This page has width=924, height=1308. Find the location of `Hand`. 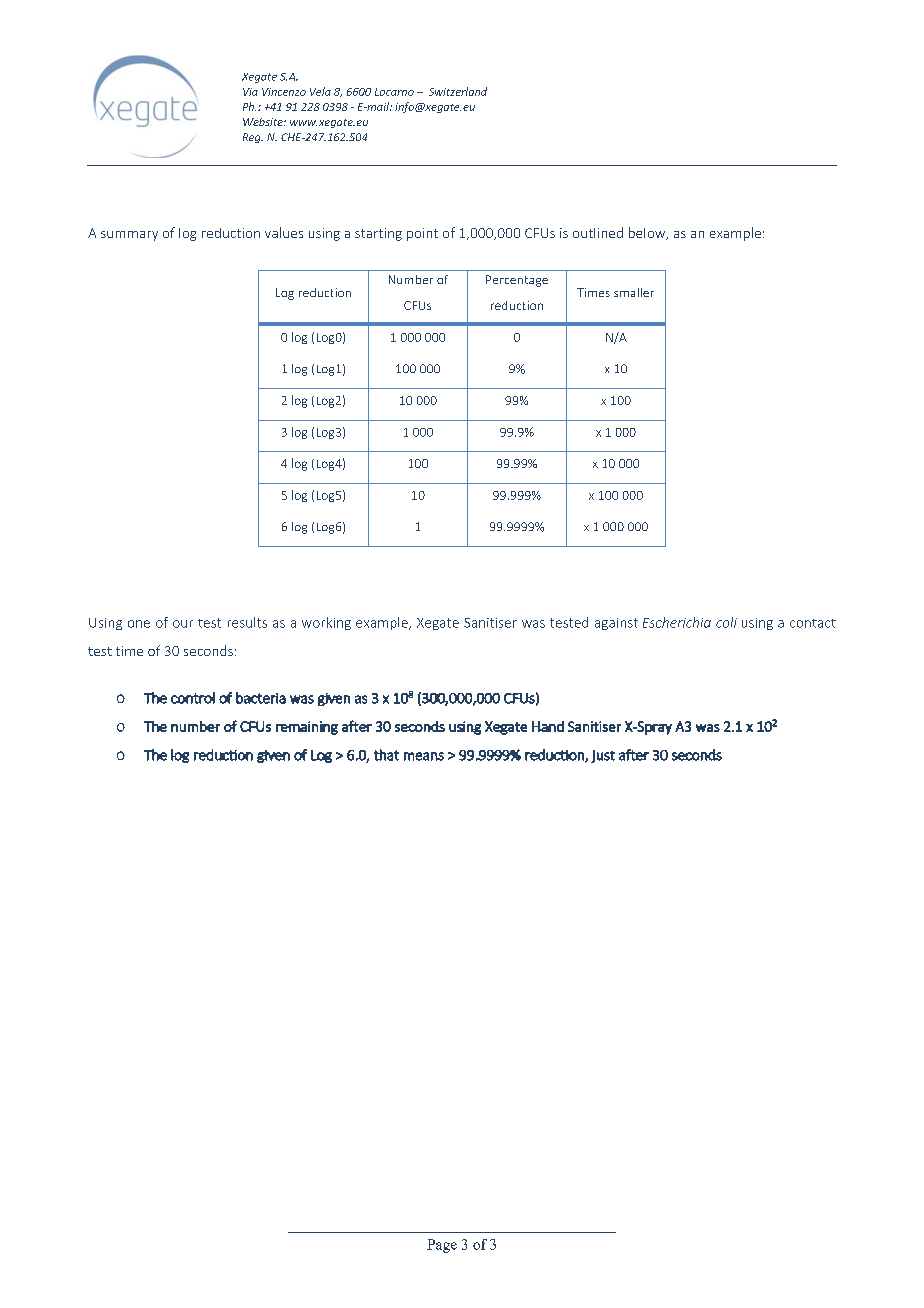

Hand is located at coordinates (548, 726).
